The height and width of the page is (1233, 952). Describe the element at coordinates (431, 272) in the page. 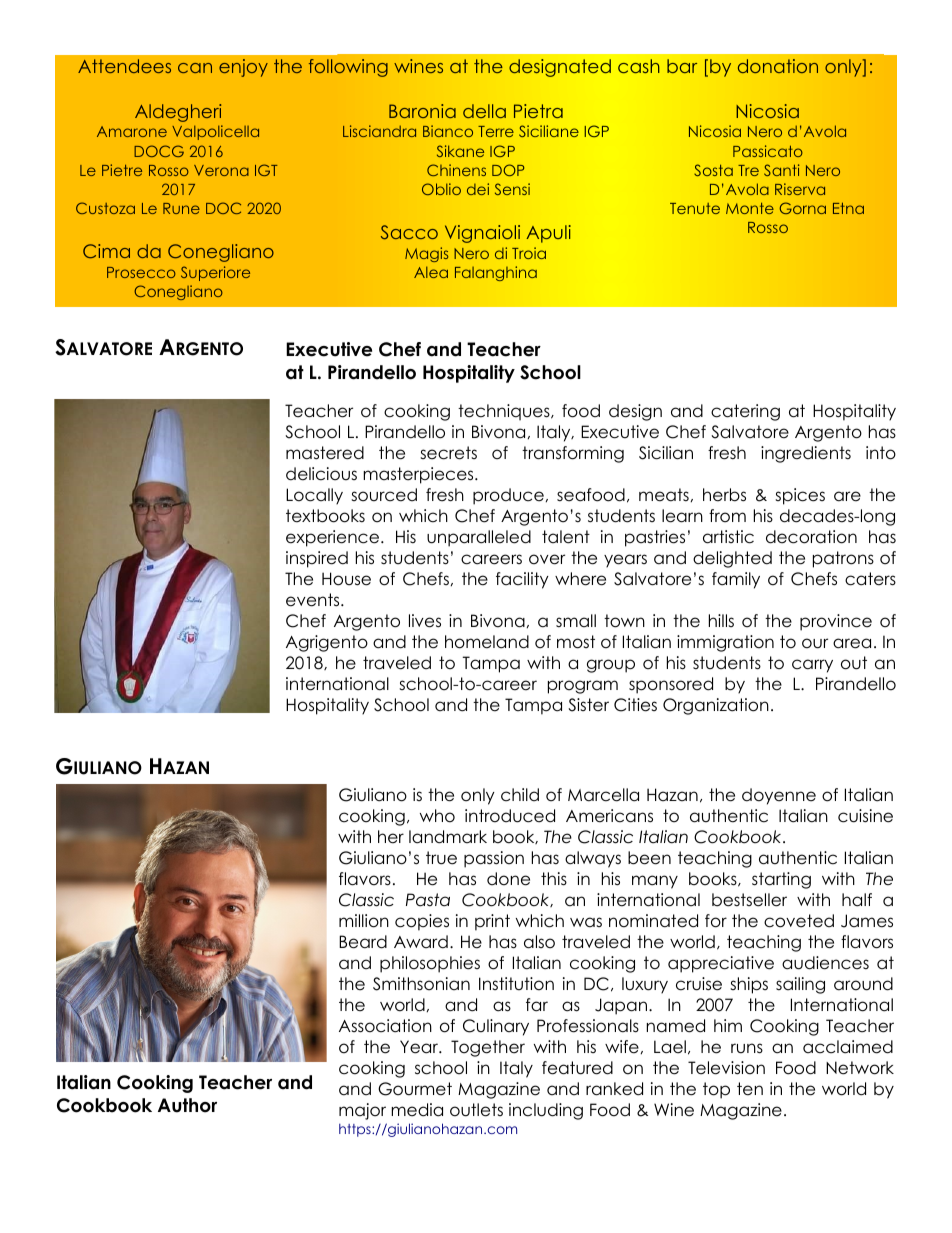

I see `Alea` at that location.
